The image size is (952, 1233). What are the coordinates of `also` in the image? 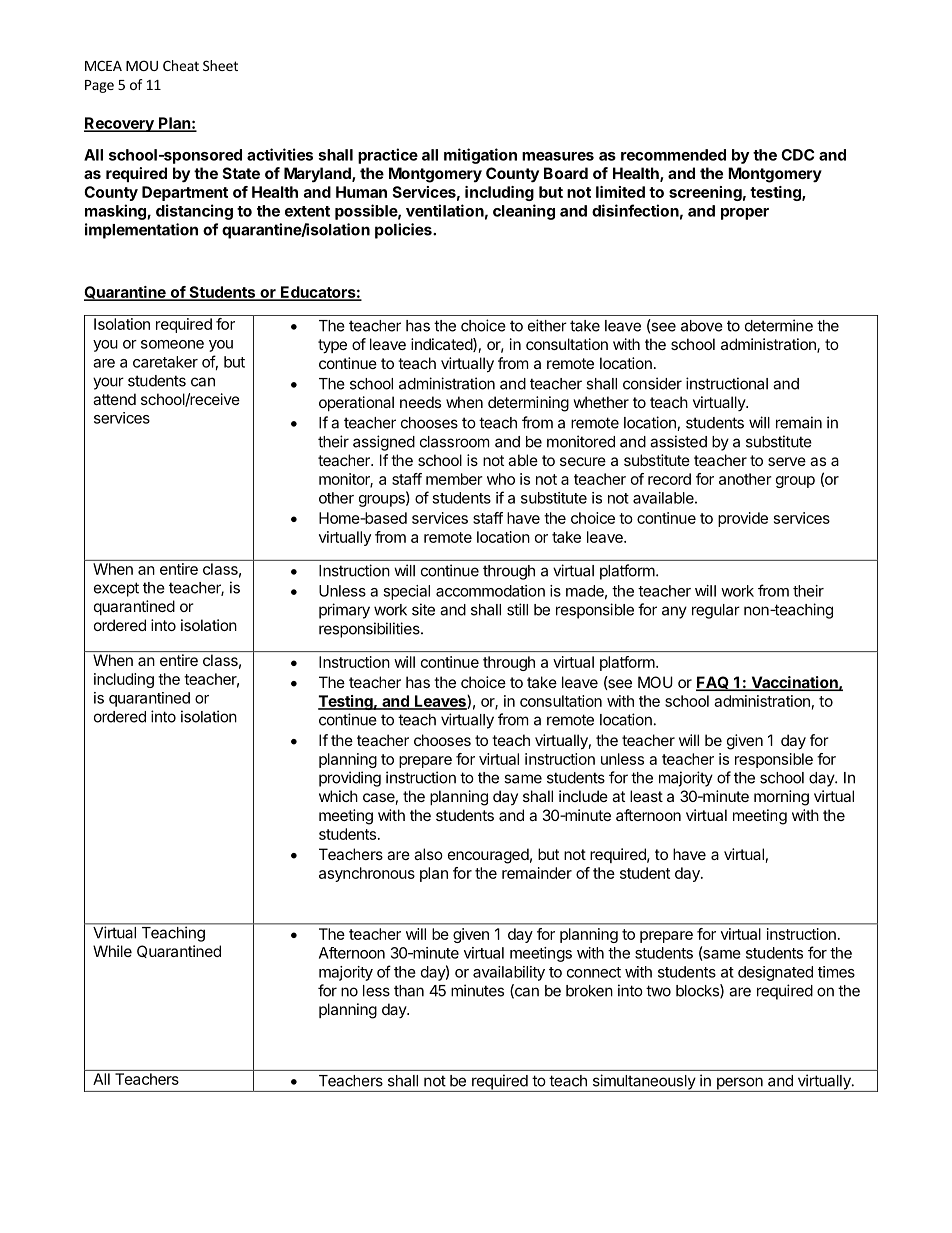 It's located at (428, 854).
